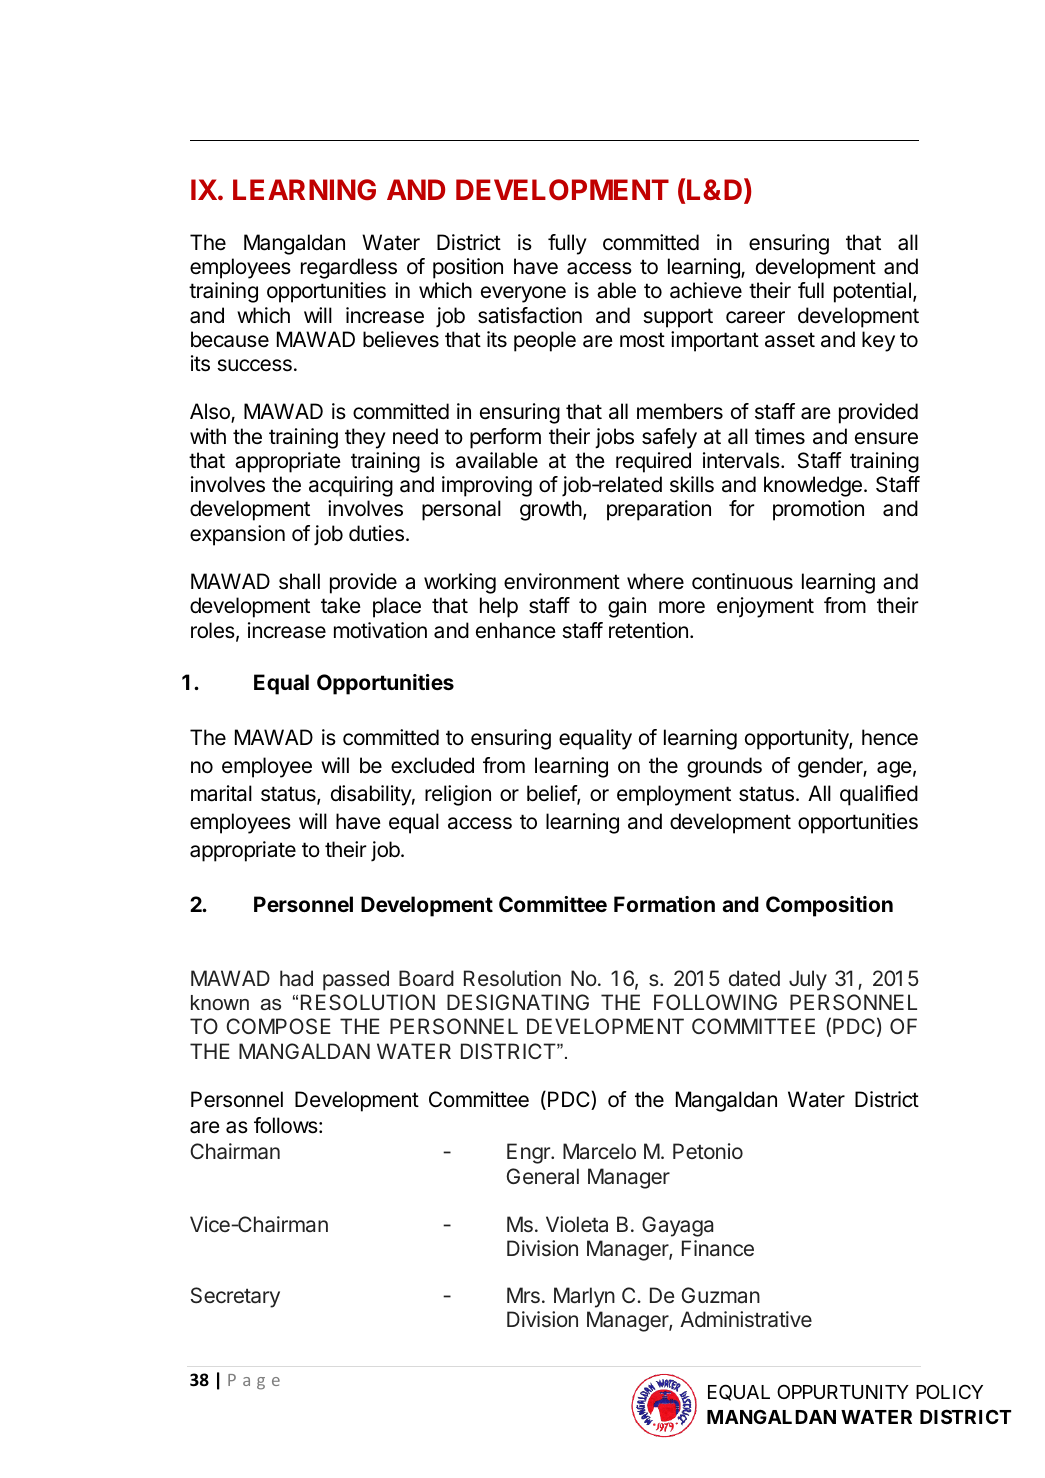 This screenshot has width=1045, height=1478. What do you see at coordinates (523, 1295) in the screenshot?
I see `Mrs` at bounding box center [523, 1295].
